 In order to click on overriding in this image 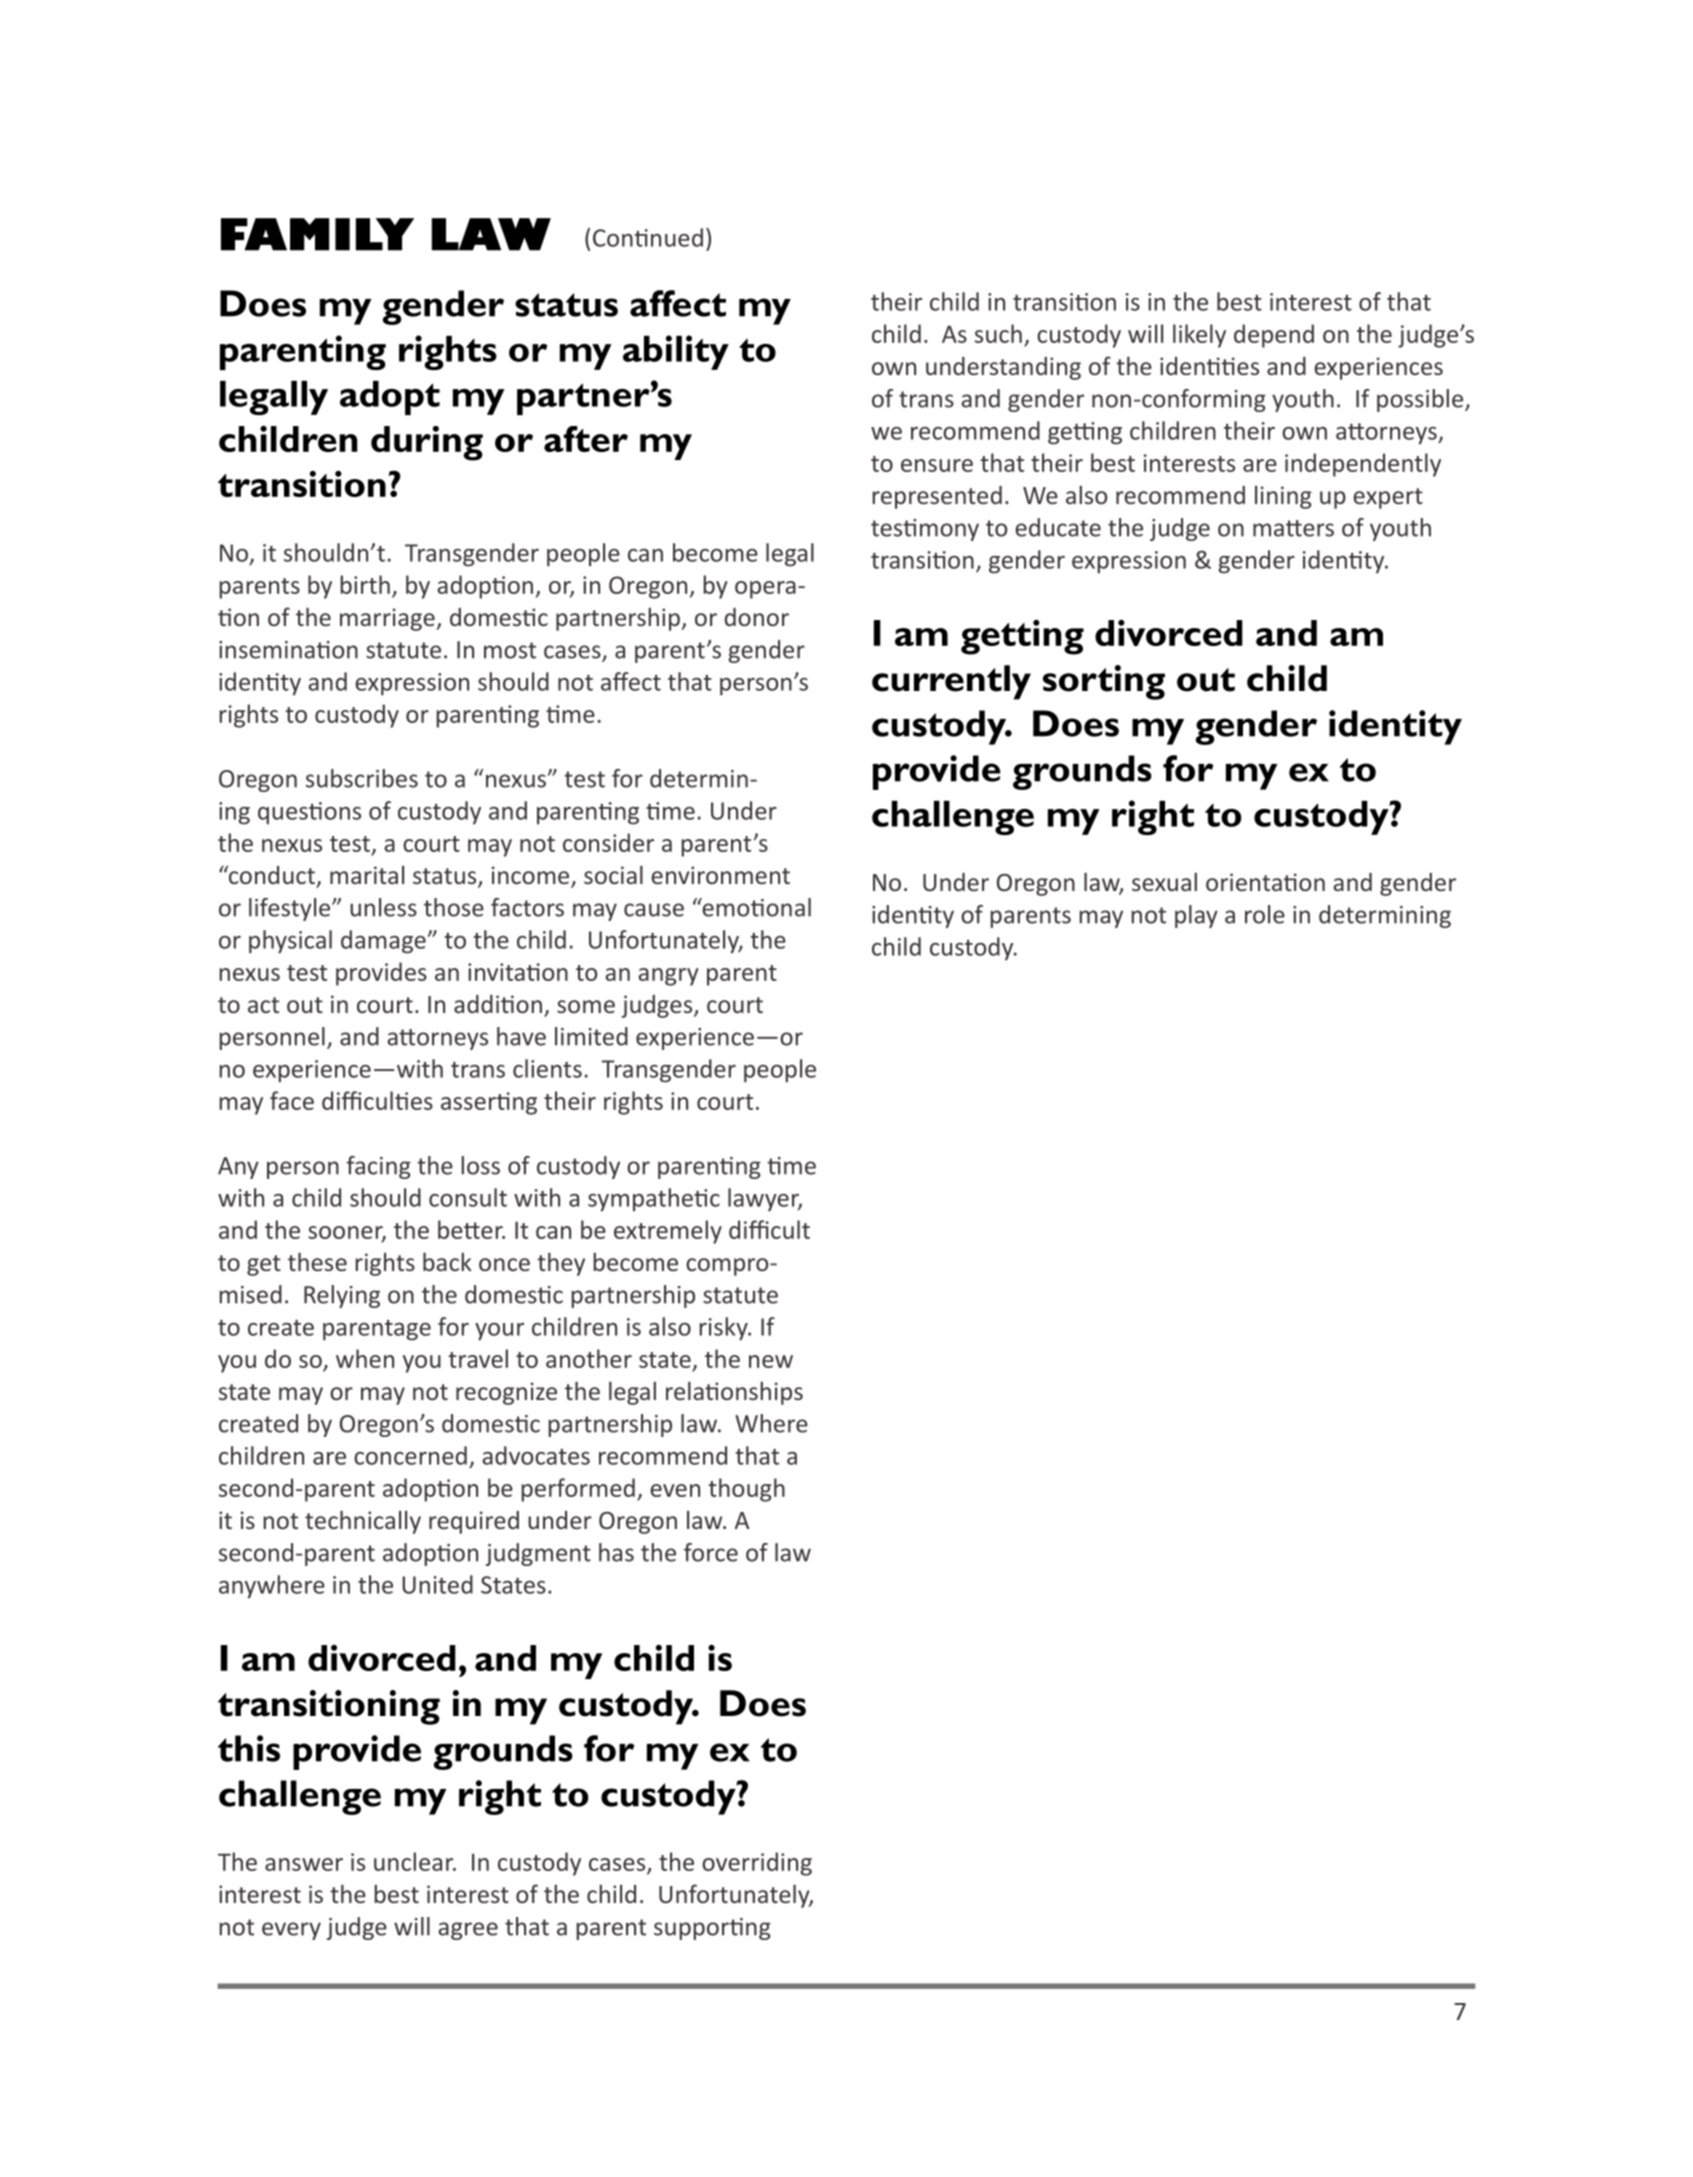, I will do `click(757, 1864)`.
